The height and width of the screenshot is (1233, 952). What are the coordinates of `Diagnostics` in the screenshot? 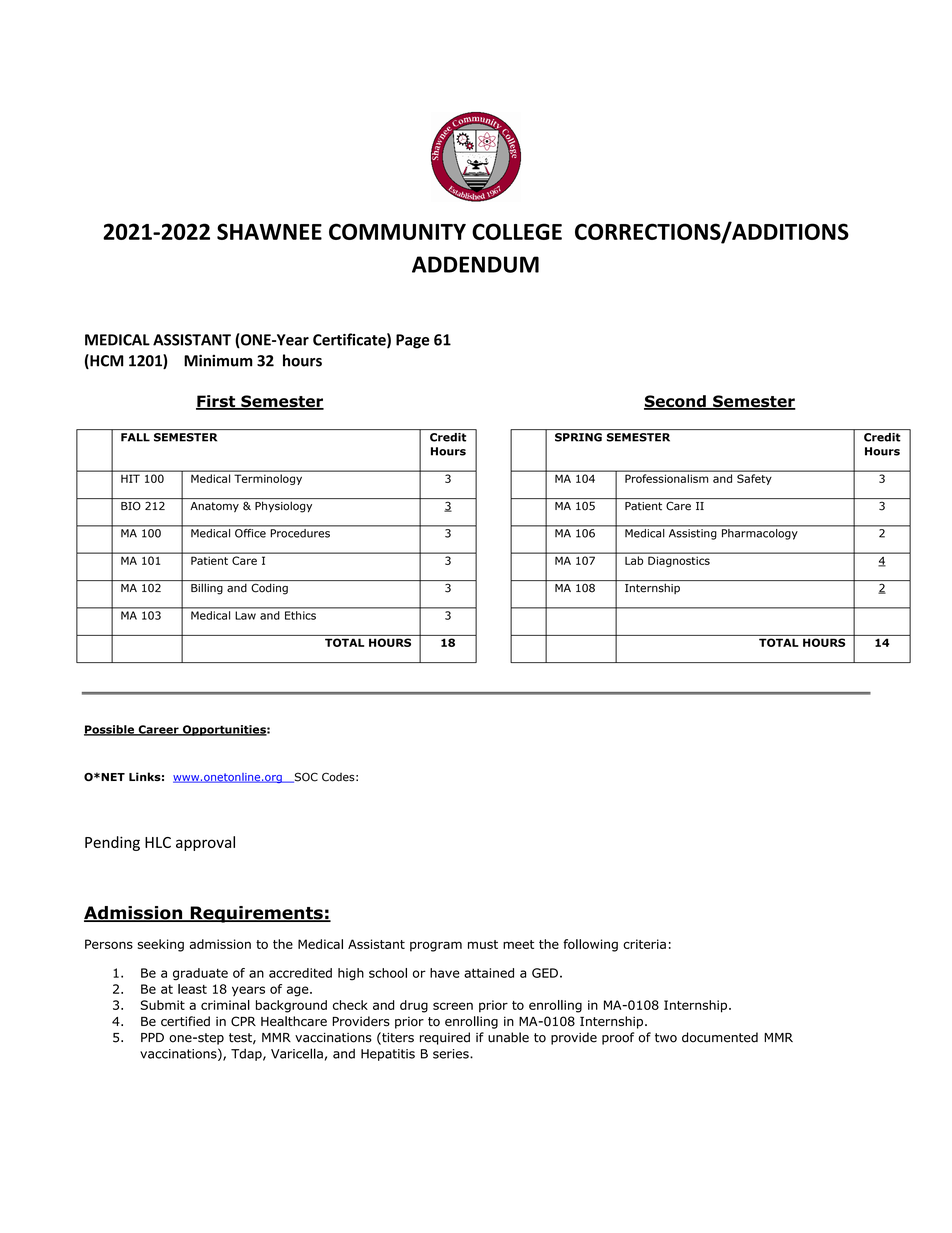 It's located at (679, 562).
